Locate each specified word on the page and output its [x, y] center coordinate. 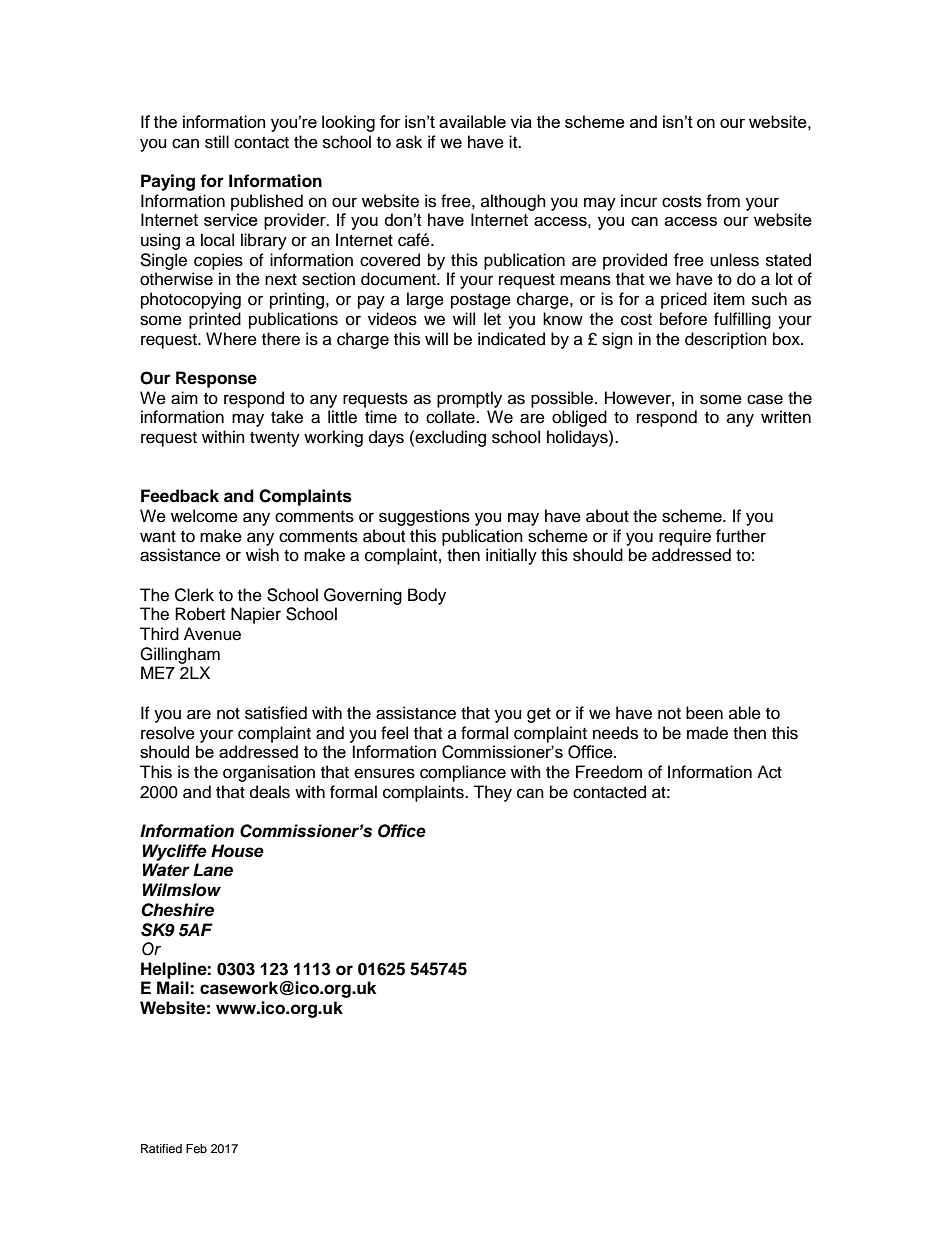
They [492, 793]
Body [427, 596]
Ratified [161, 1148]
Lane [213, 870]
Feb [196, 1148]
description [726, 340]
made [707, 733]
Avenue [212, 634]
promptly [469, 399]
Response [216, 379]
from [723, 201]
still [217, 142]
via [521, 121]
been [704, 713]
